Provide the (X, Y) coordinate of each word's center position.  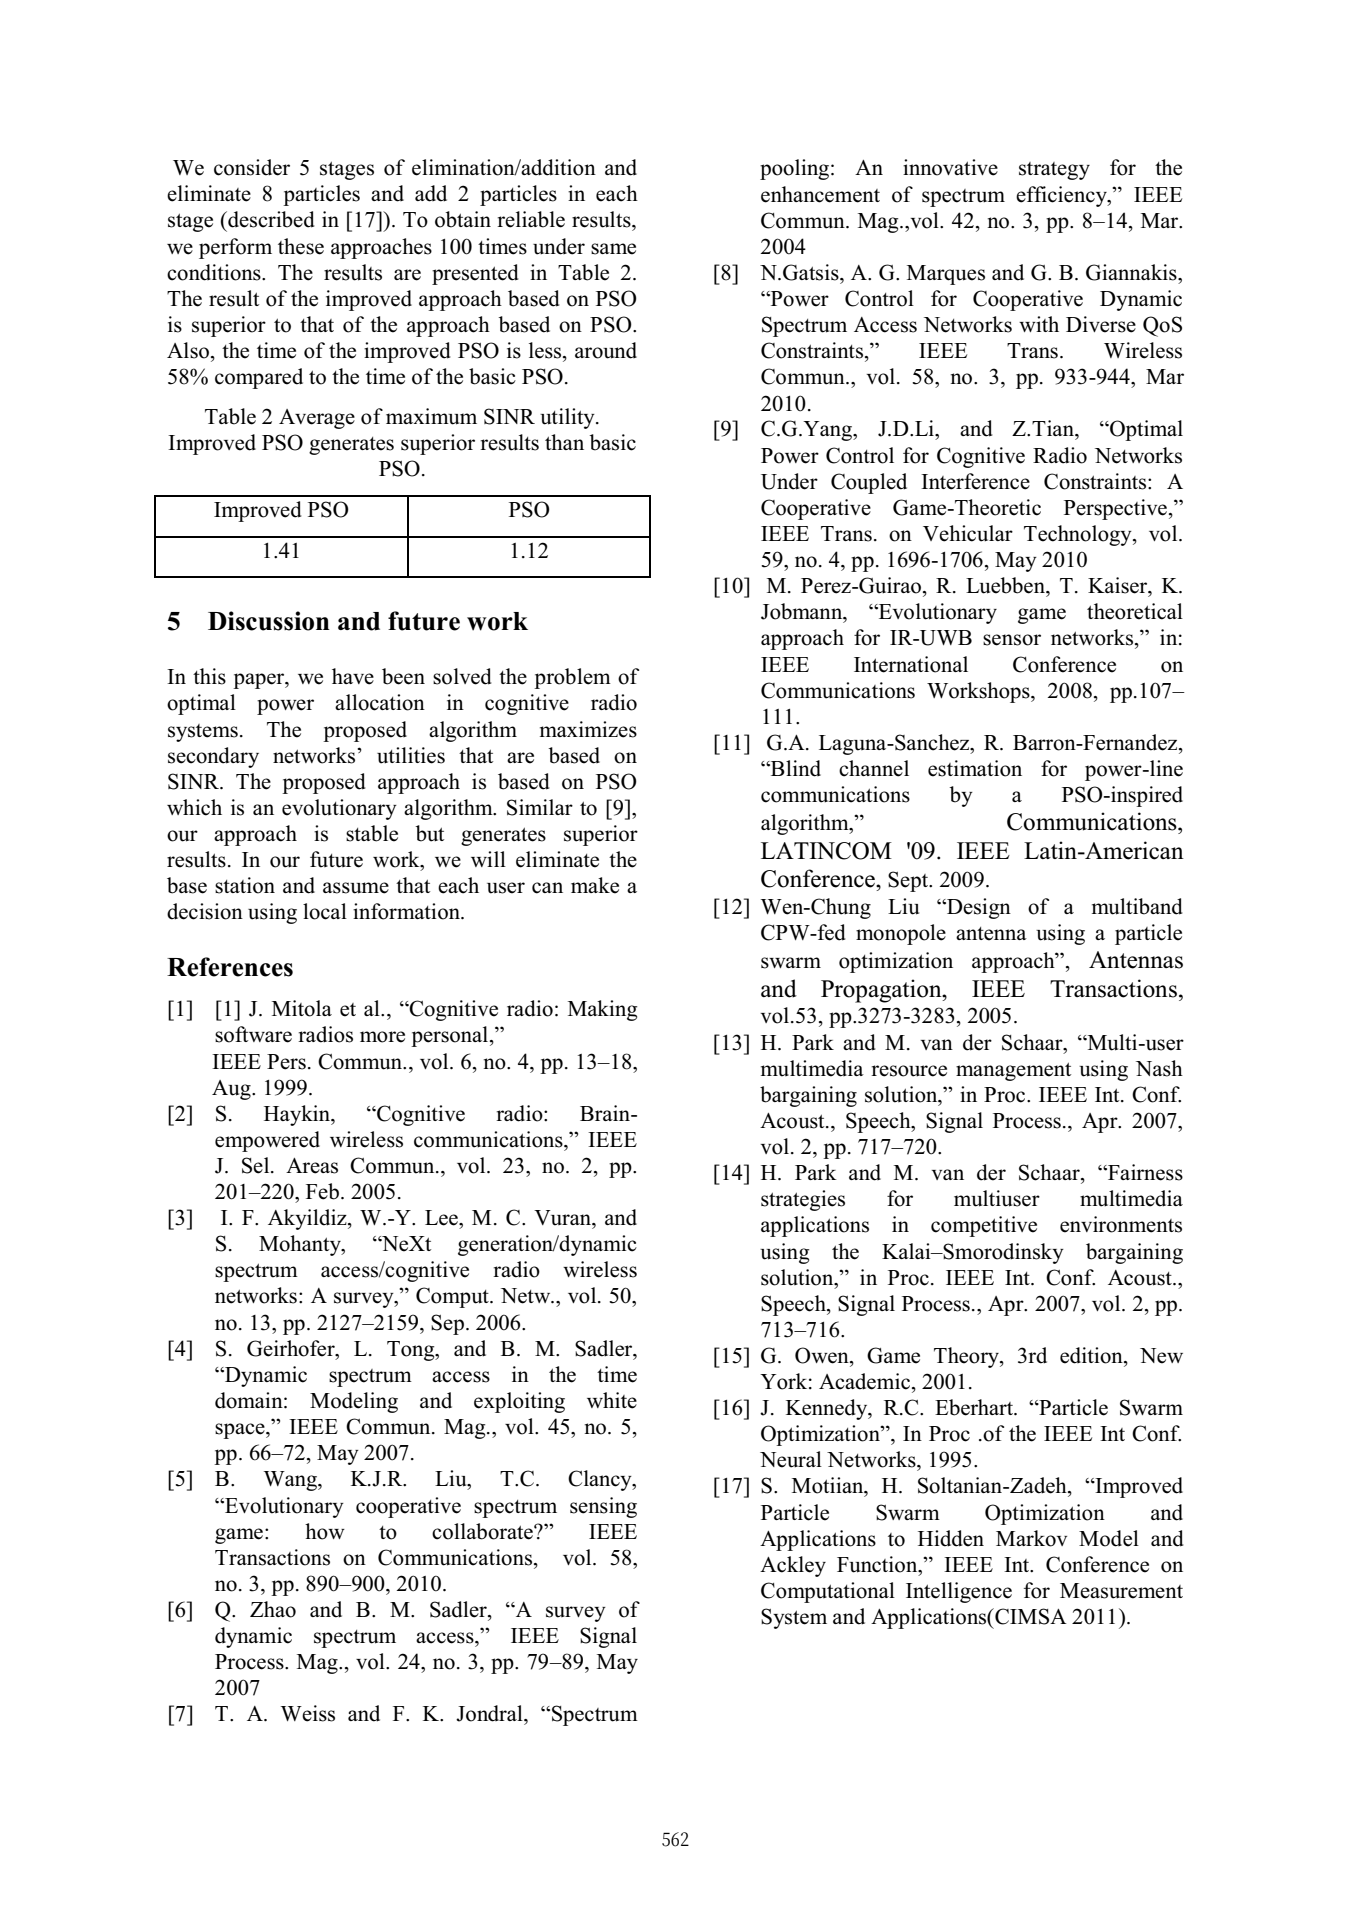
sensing (603, 1507)
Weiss (308, 1713)
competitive (984, 1226)
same (613, 249)
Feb (322, 1191)
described (270, 219)
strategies (803, 1200)
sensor (1012, 640)
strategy (1054, 171)
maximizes (588, 729)
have (353, 676)
